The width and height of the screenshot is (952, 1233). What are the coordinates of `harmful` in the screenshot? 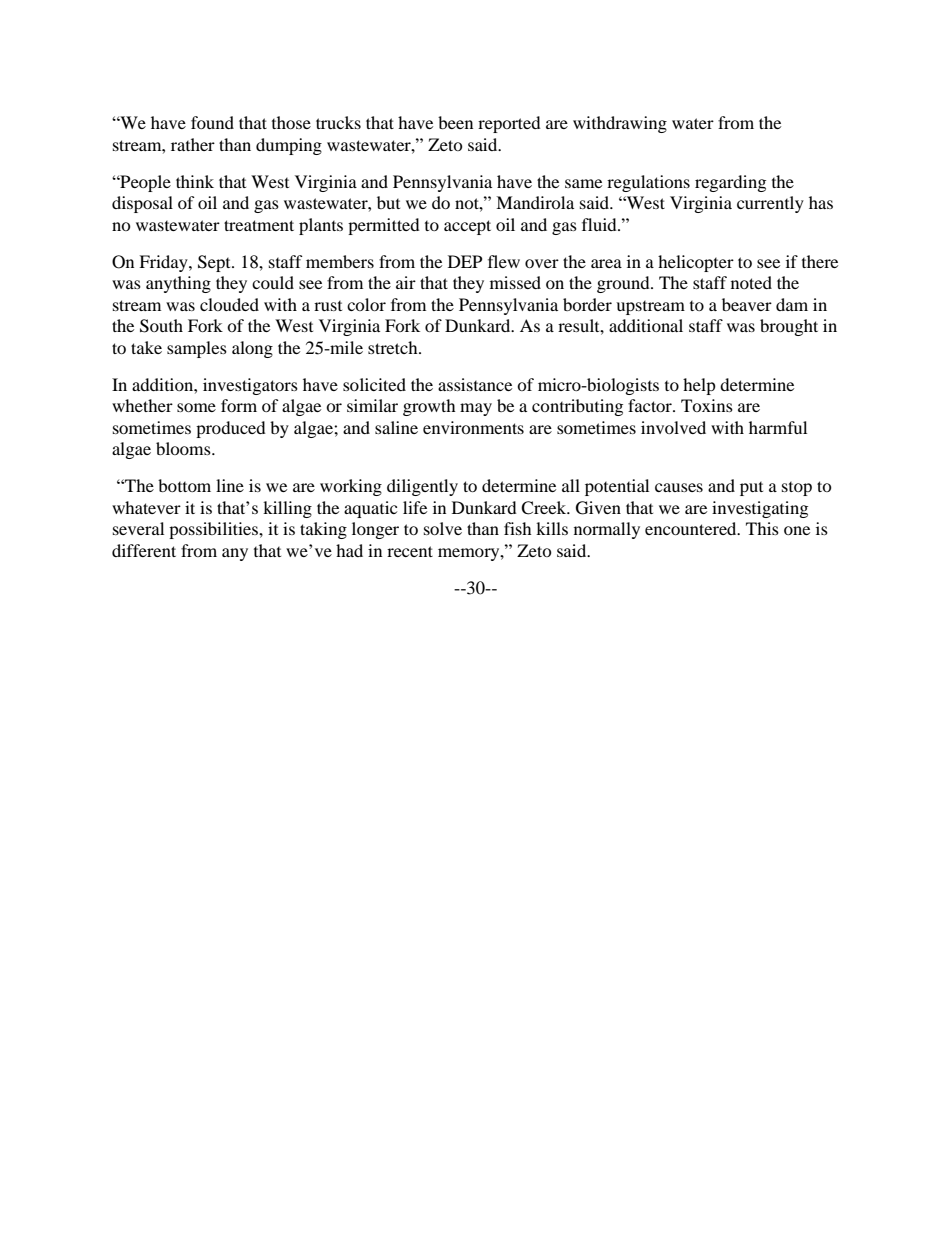 It's located at (778, 427).
